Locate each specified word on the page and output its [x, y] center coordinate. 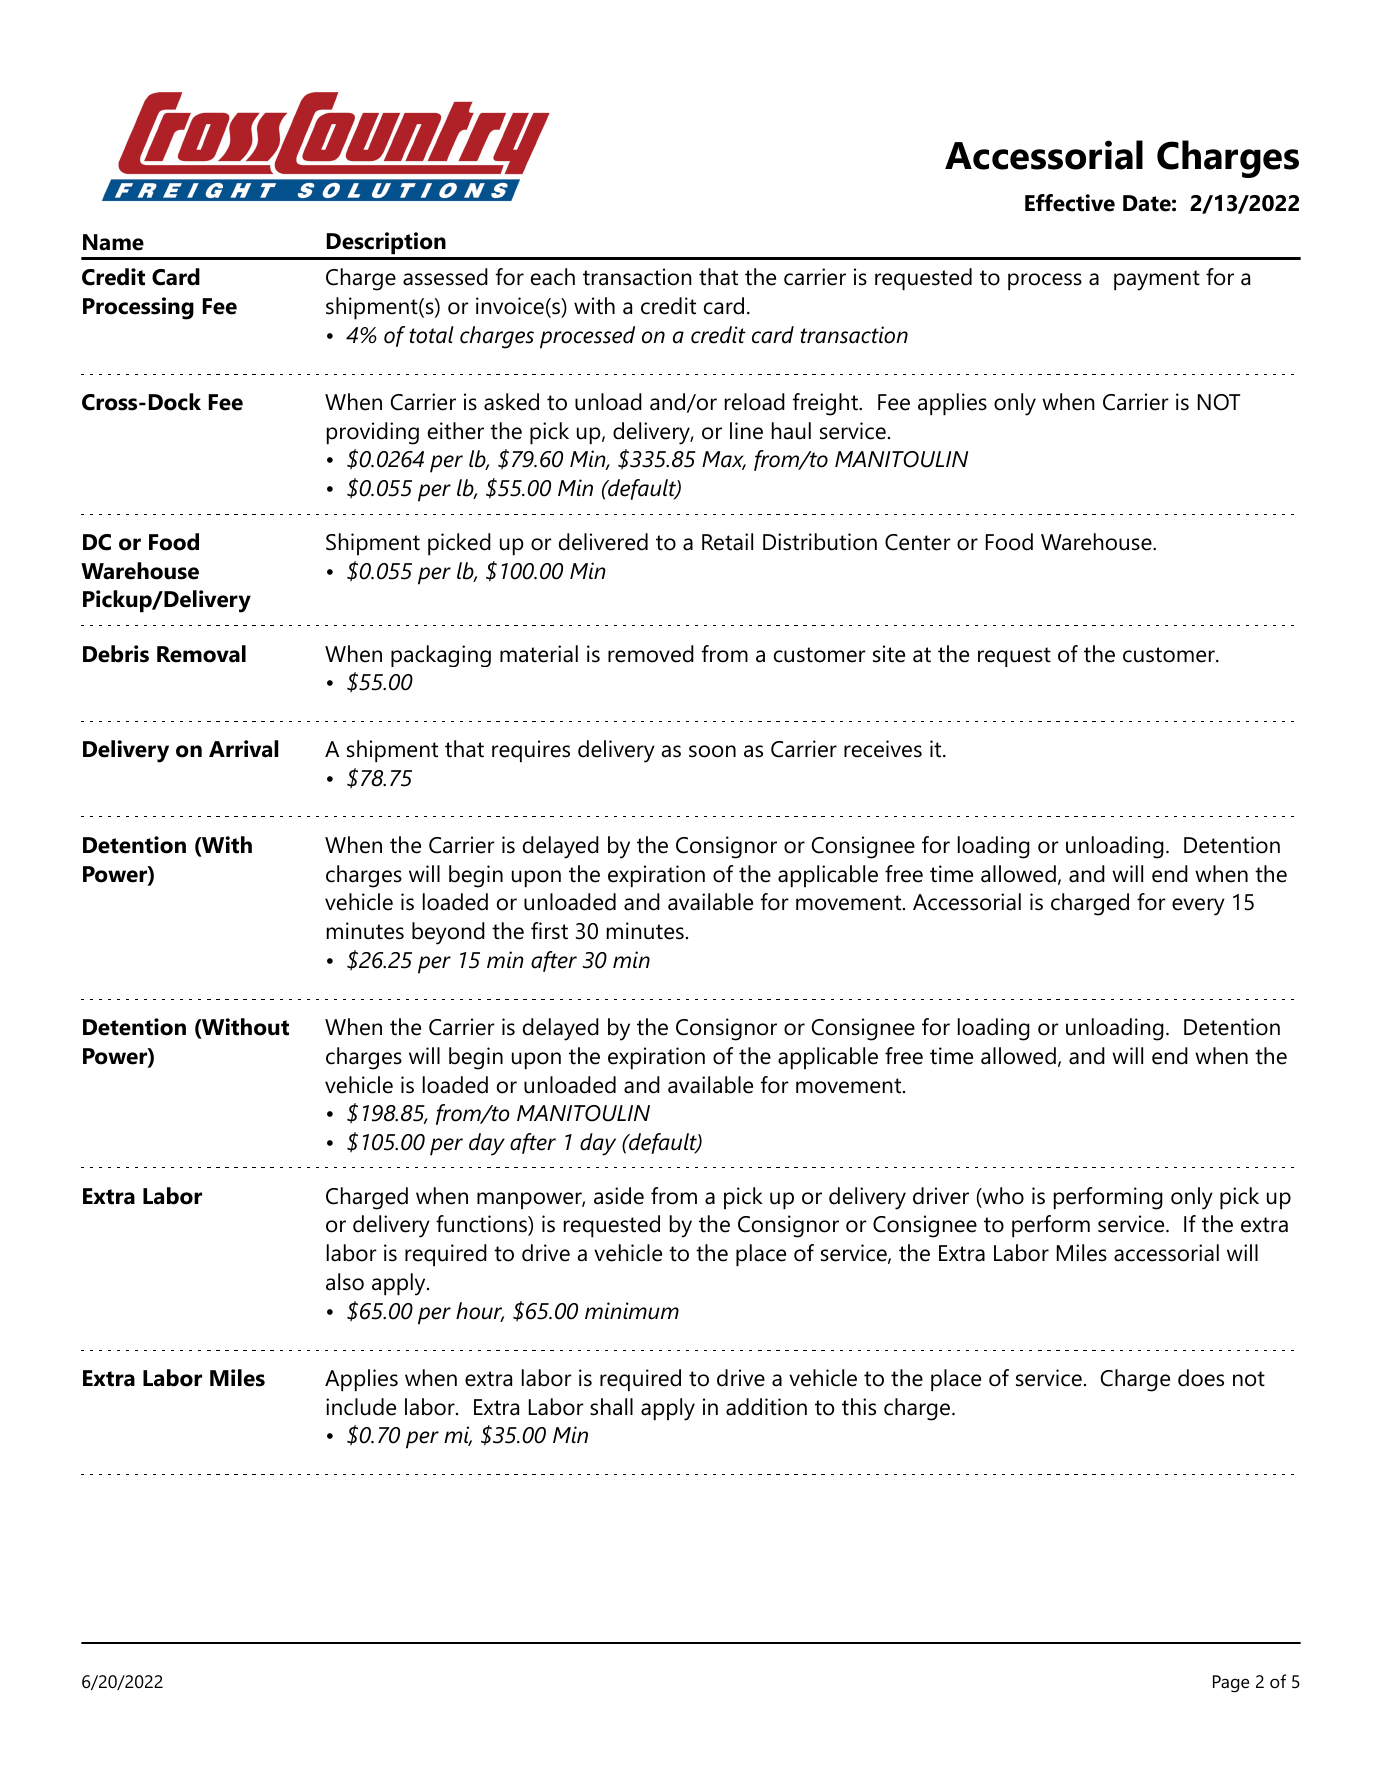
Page [1231, 1684]
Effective [1070, 203]
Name [113, 242]
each [553, 277]
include [361, 1407]
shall [611, 1407]
